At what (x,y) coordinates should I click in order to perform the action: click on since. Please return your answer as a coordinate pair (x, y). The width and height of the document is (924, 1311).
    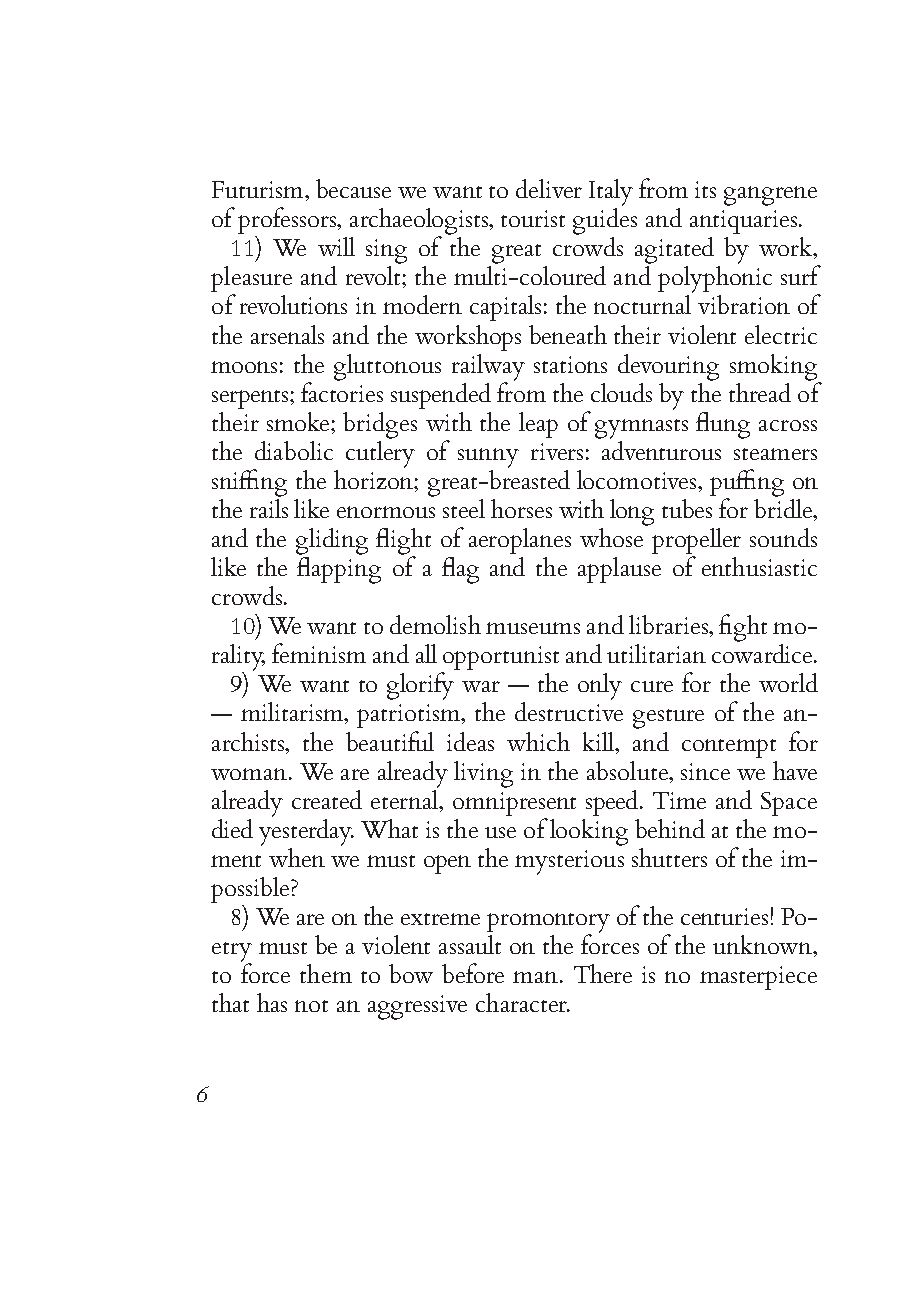
    Looking at the image, I should click on (705, 771).
